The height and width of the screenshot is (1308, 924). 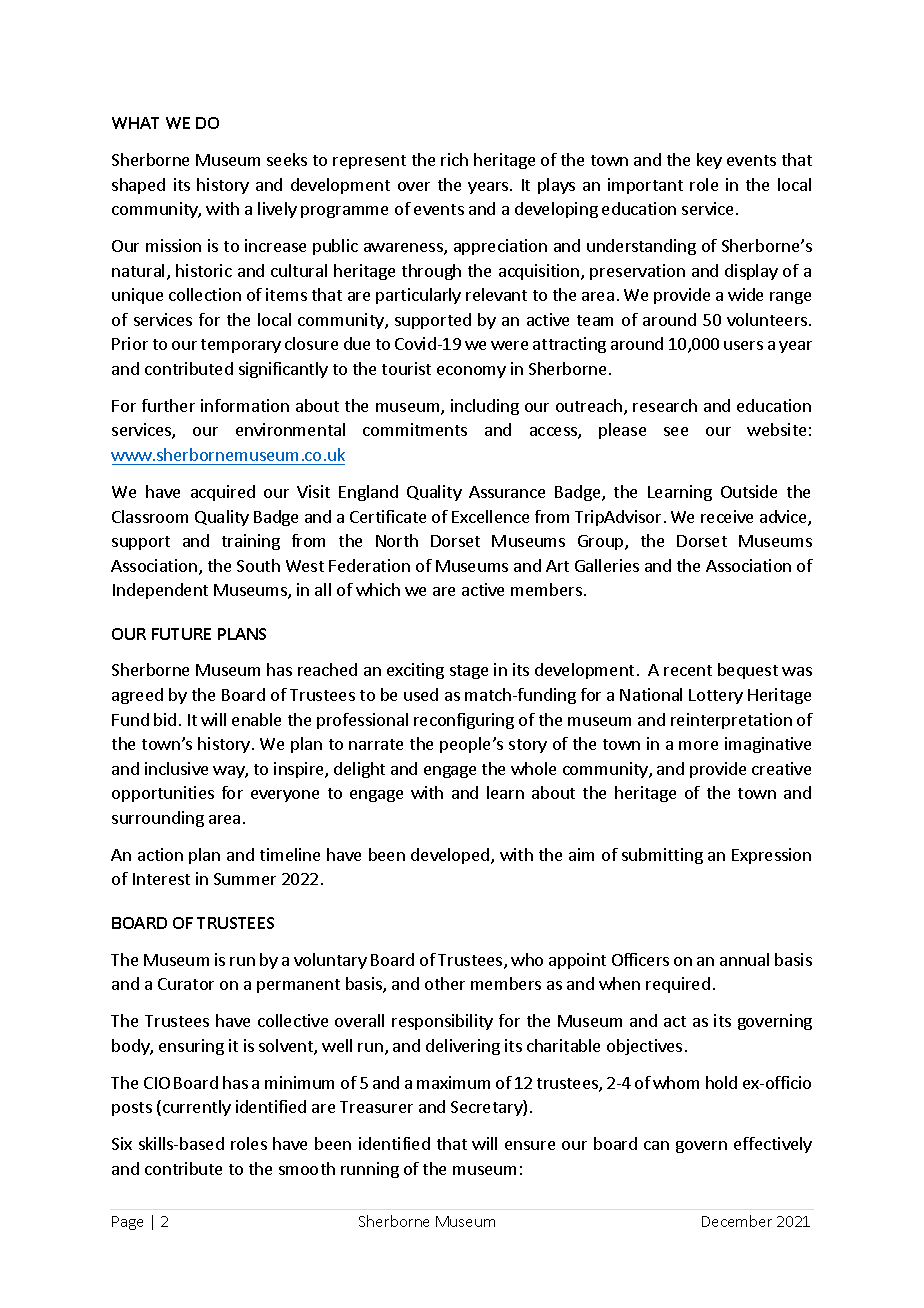 What do you see at coordinates (451, 856) in the screenshot?
I see `developed` at bounding box center [451, 856].
